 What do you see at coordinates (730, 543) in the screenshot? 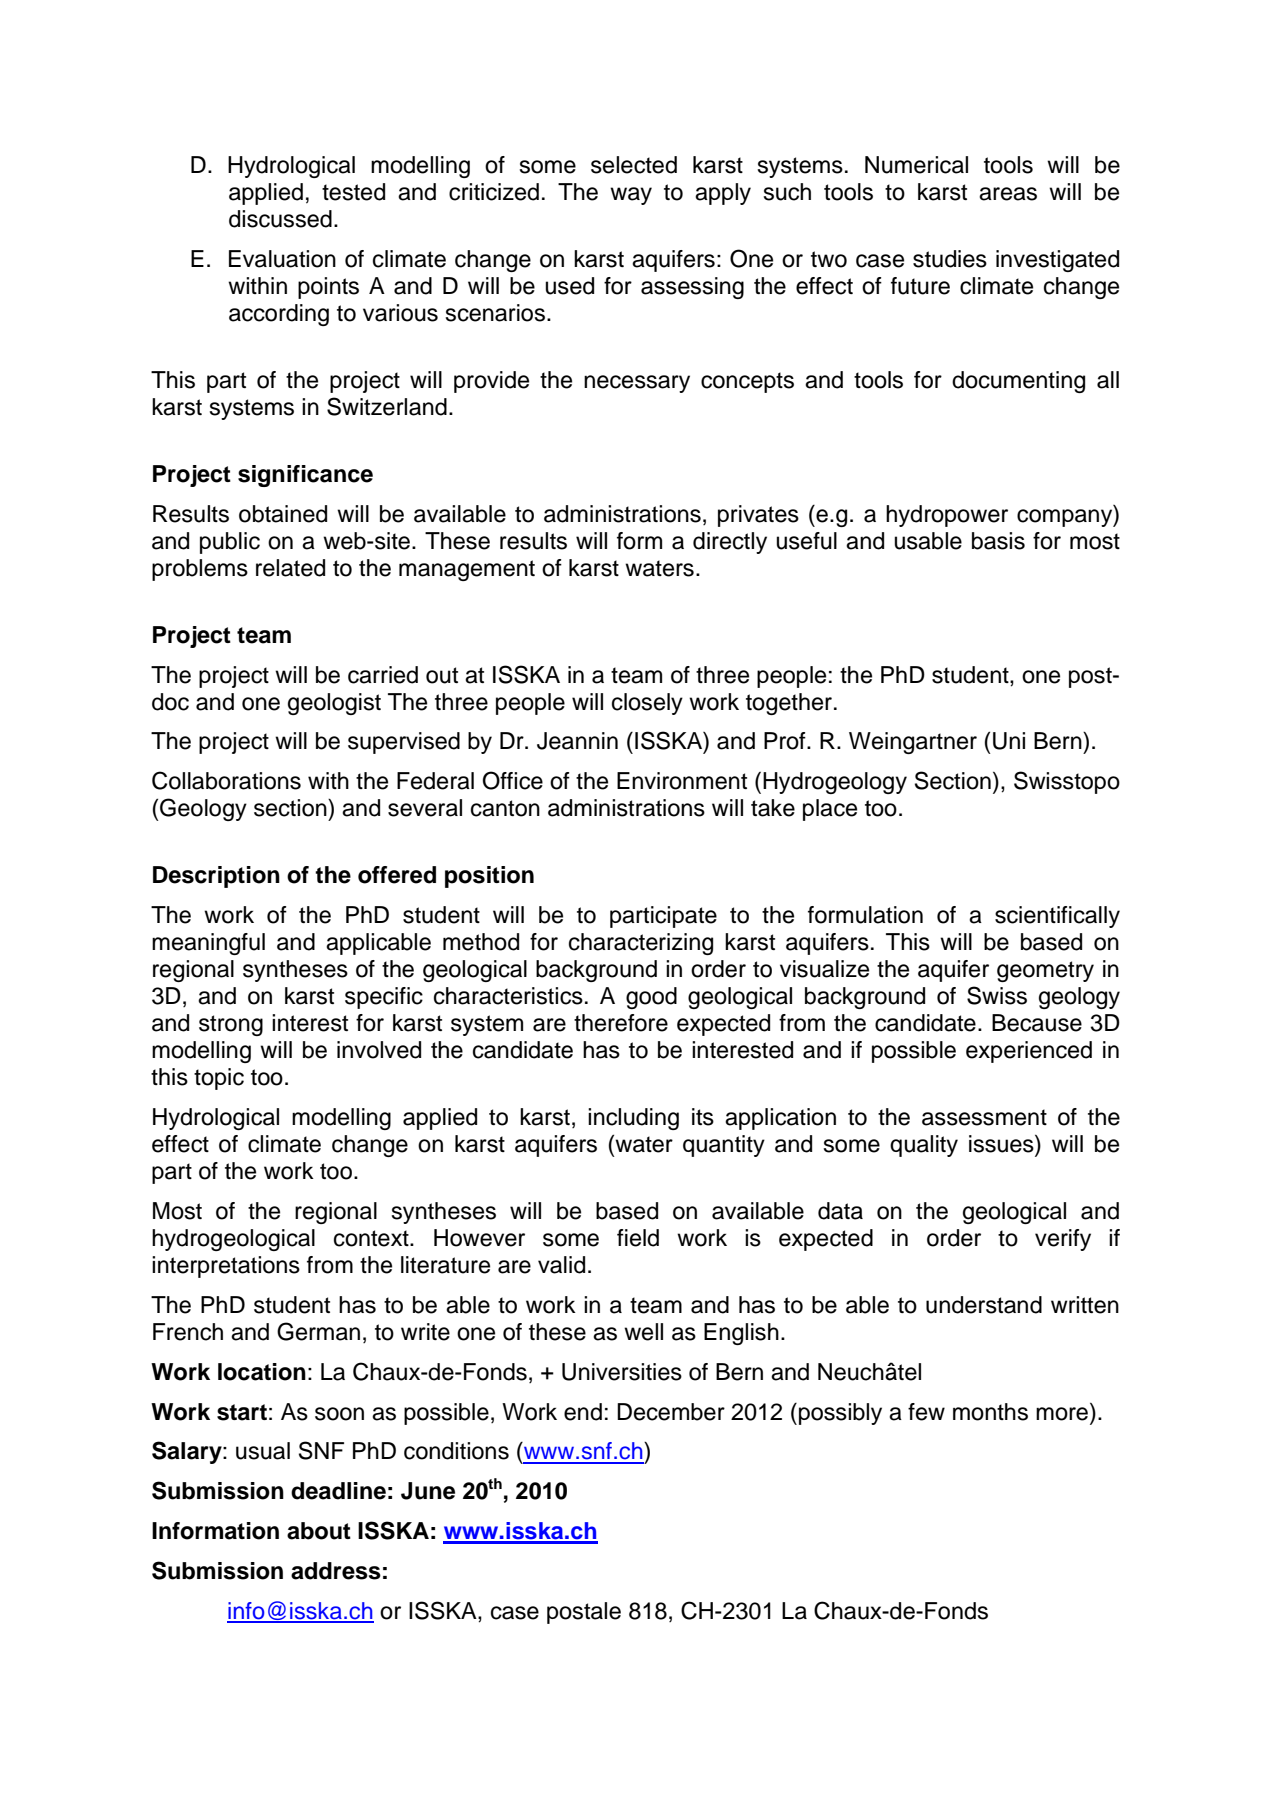
I see `directly` at bounding box center [730, 543].
